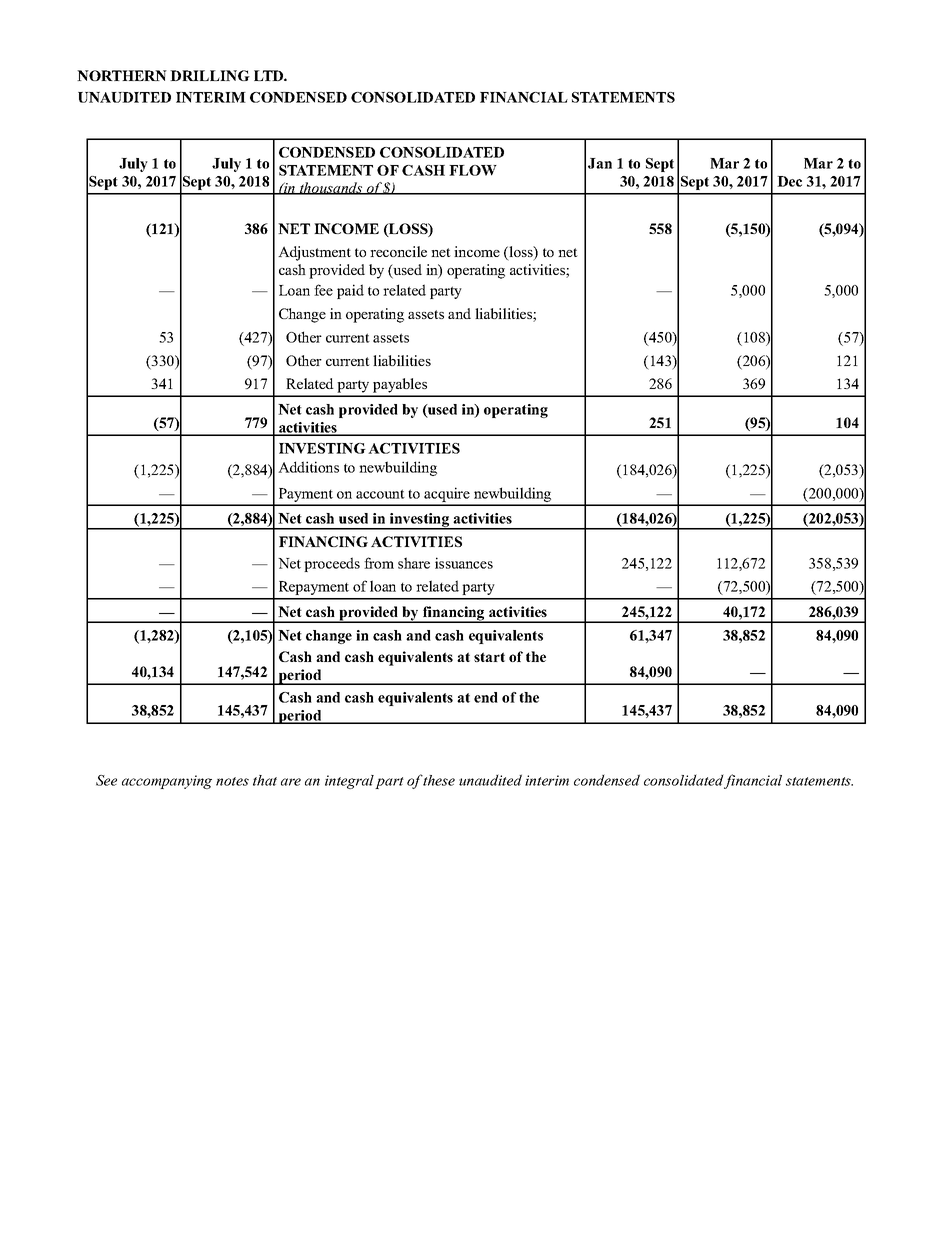 This page has width=952, height=1233. Describe the element at coordinates (489, 657) in the page. I see `start` at that location.
